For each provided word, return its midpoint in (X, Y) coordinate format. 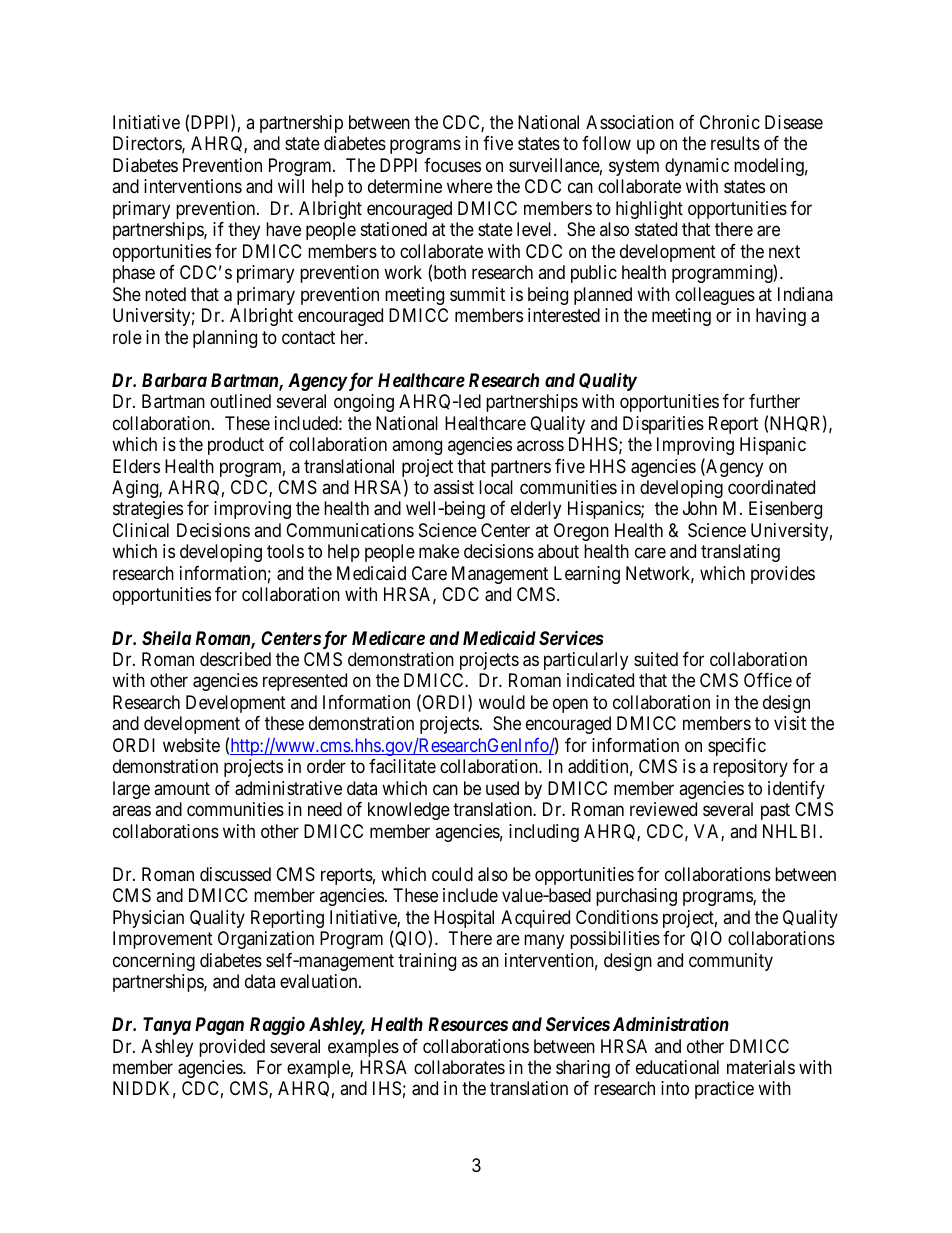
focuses (452, 165)
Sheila (166, 637)
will (291, 186)
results (735, 143)
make (439, 551)
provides (783, 575)
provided (232, 1048)
